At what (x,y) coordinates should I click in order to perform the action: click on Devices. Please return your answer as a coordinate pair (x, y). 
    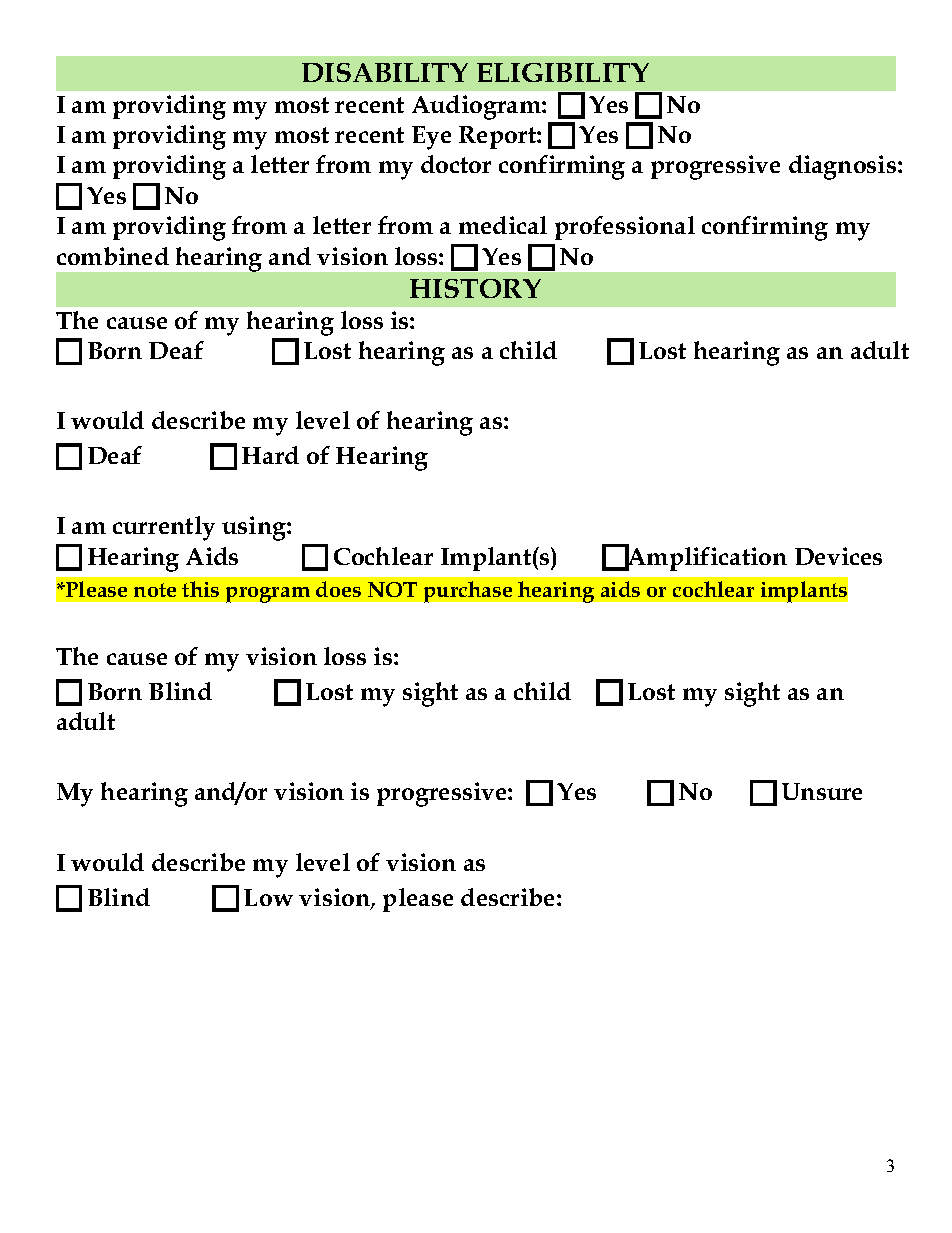
    Looking at the image, I should click on (838, 556).
